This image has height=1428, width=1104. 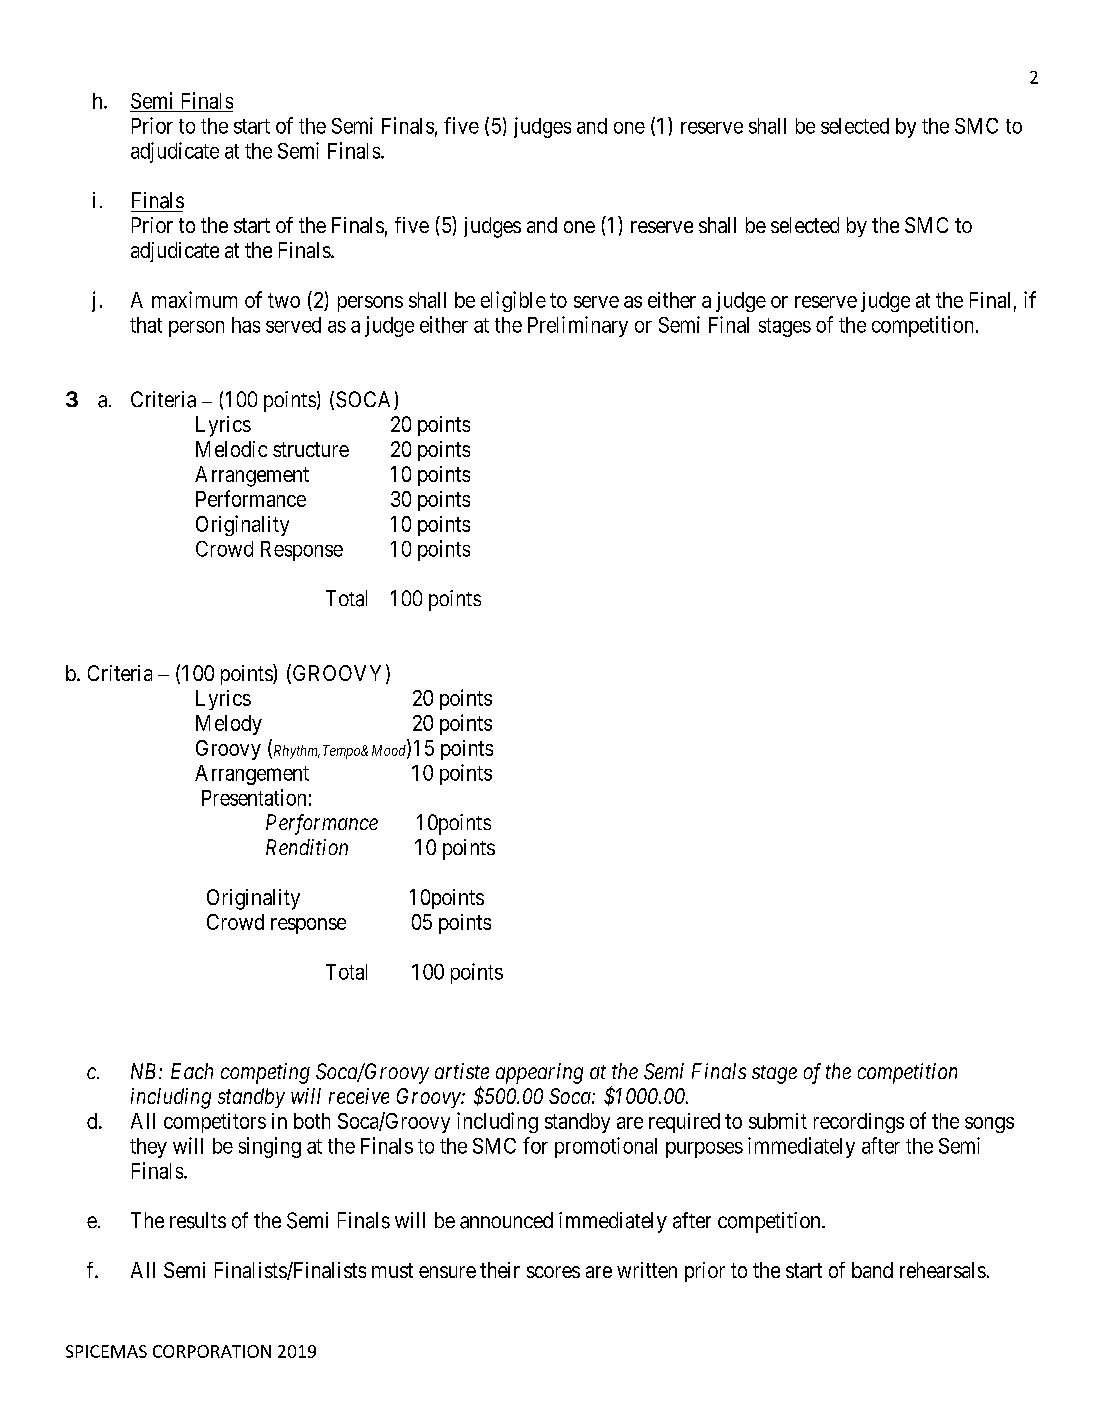 I want to click on recordings, so click(x=859, y=1123).
